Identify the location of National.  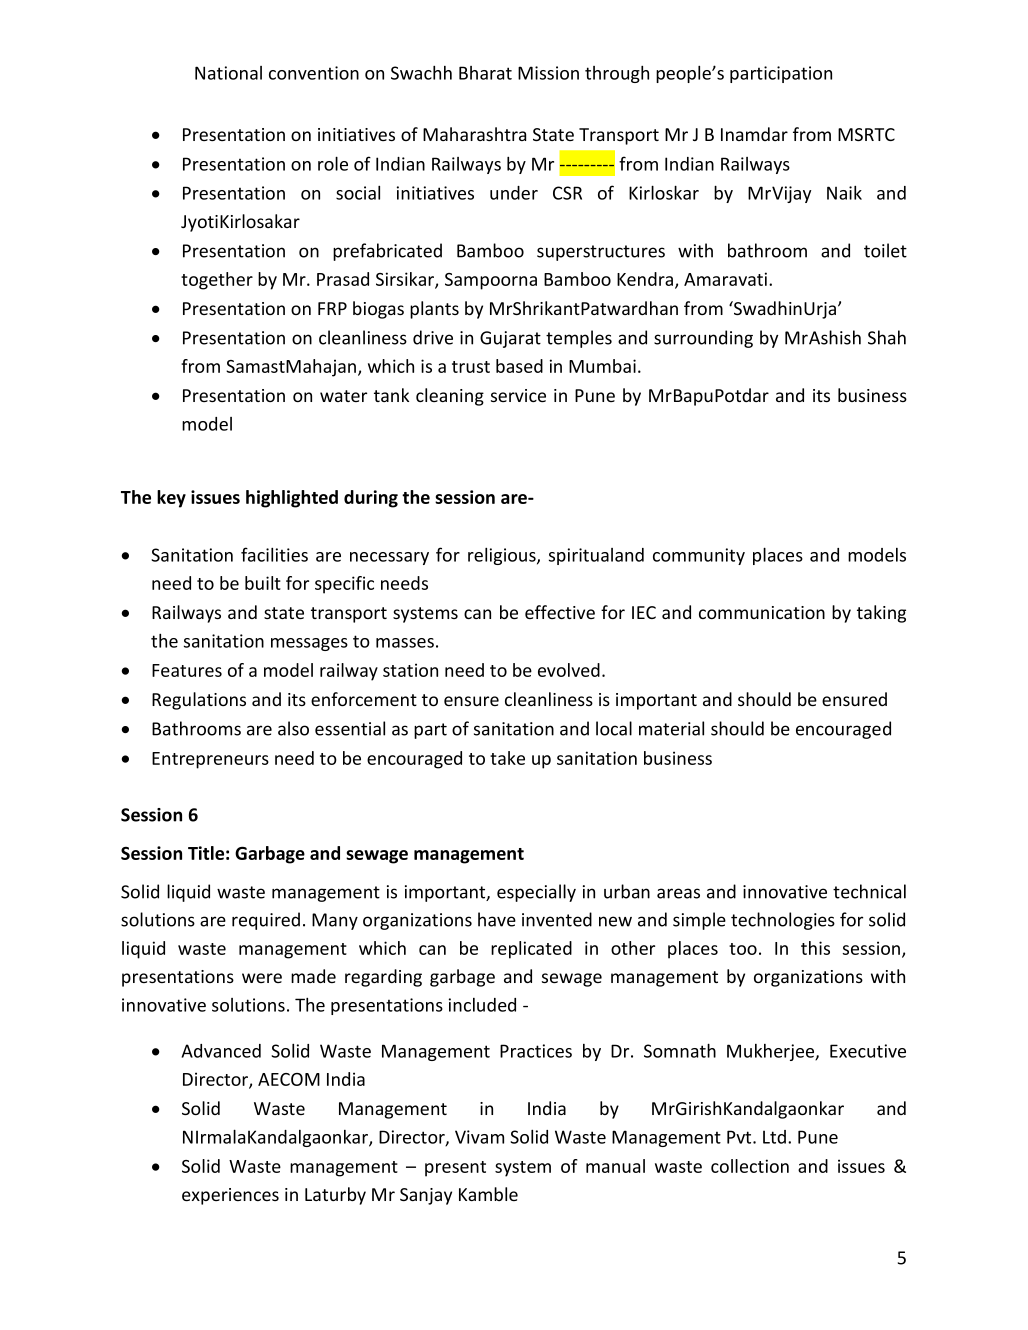
(228, 73).
